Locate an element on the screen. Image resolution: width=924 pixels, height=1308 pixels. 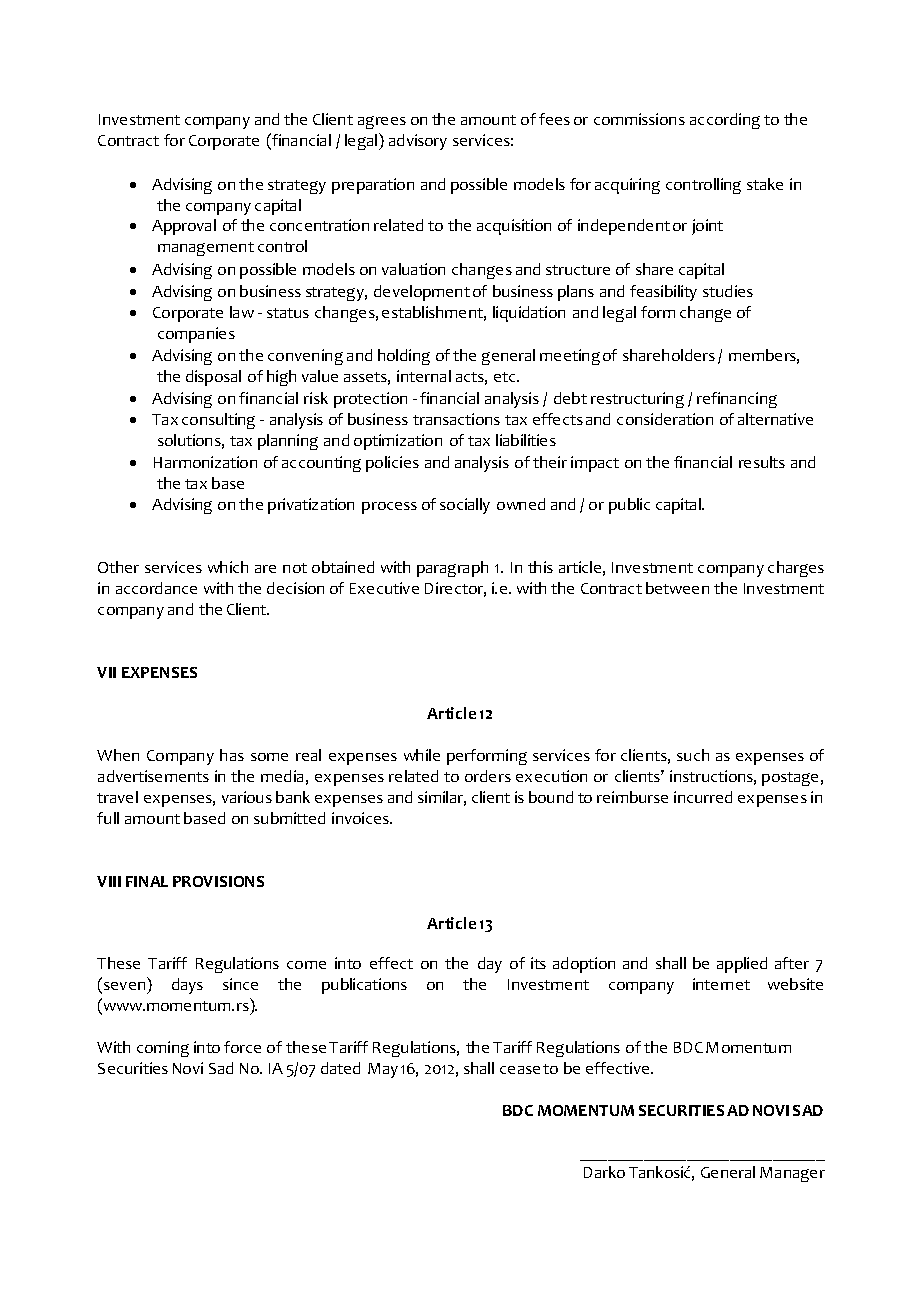
accordance is located at coordinates (156, 588).
